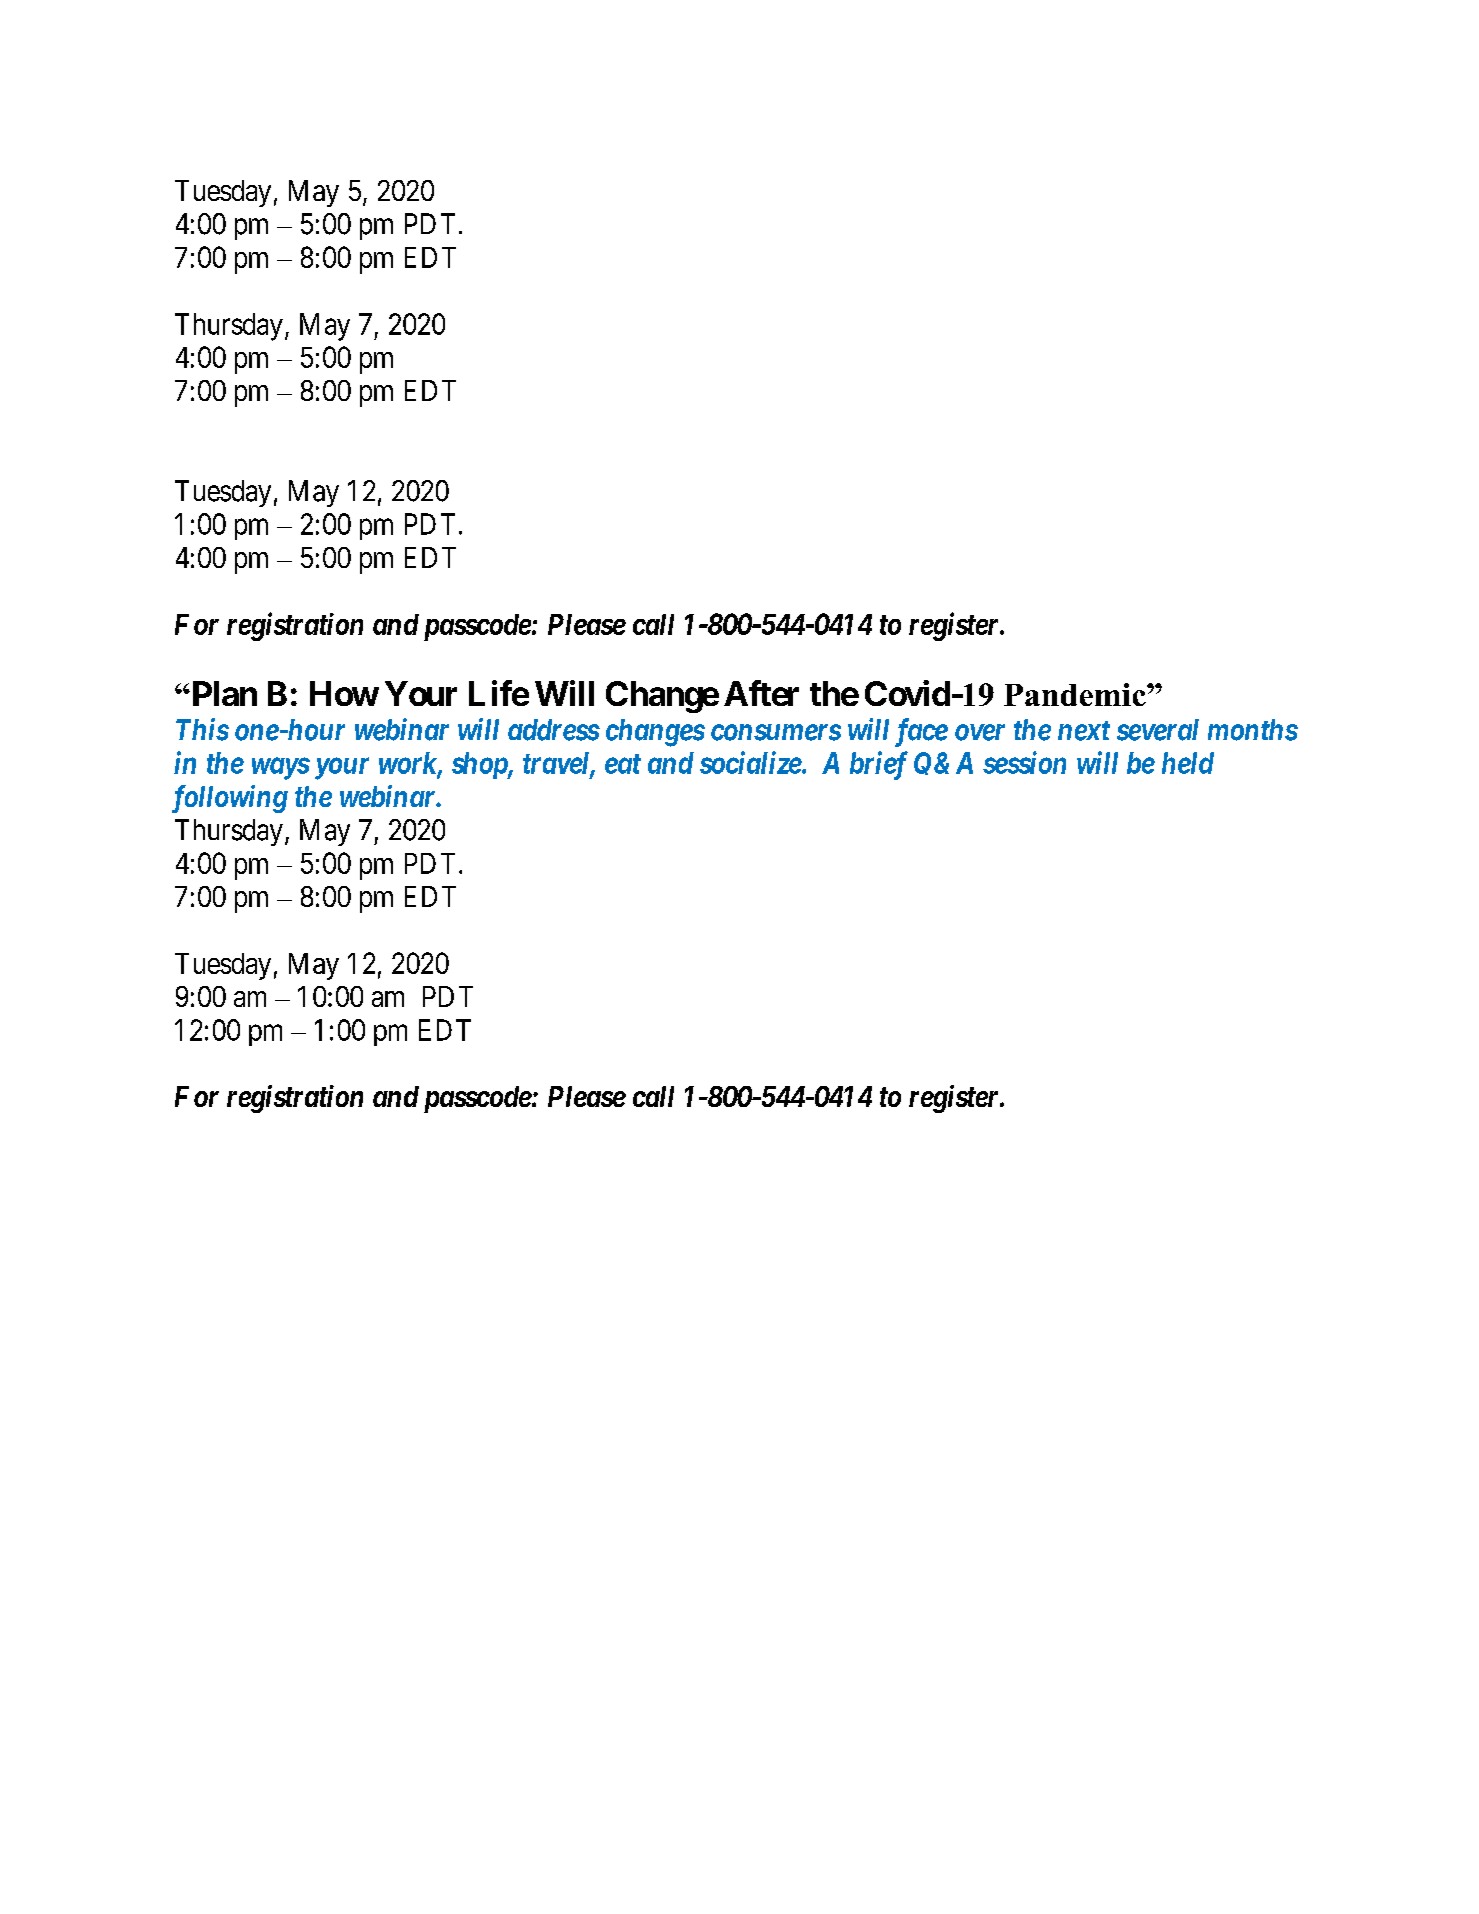 The height and width of the screenshot is (1914, 1479). What do you see at coordinates (223, 693) in the screenshot?
I see `Plan` at bounding box center [223, 693].
